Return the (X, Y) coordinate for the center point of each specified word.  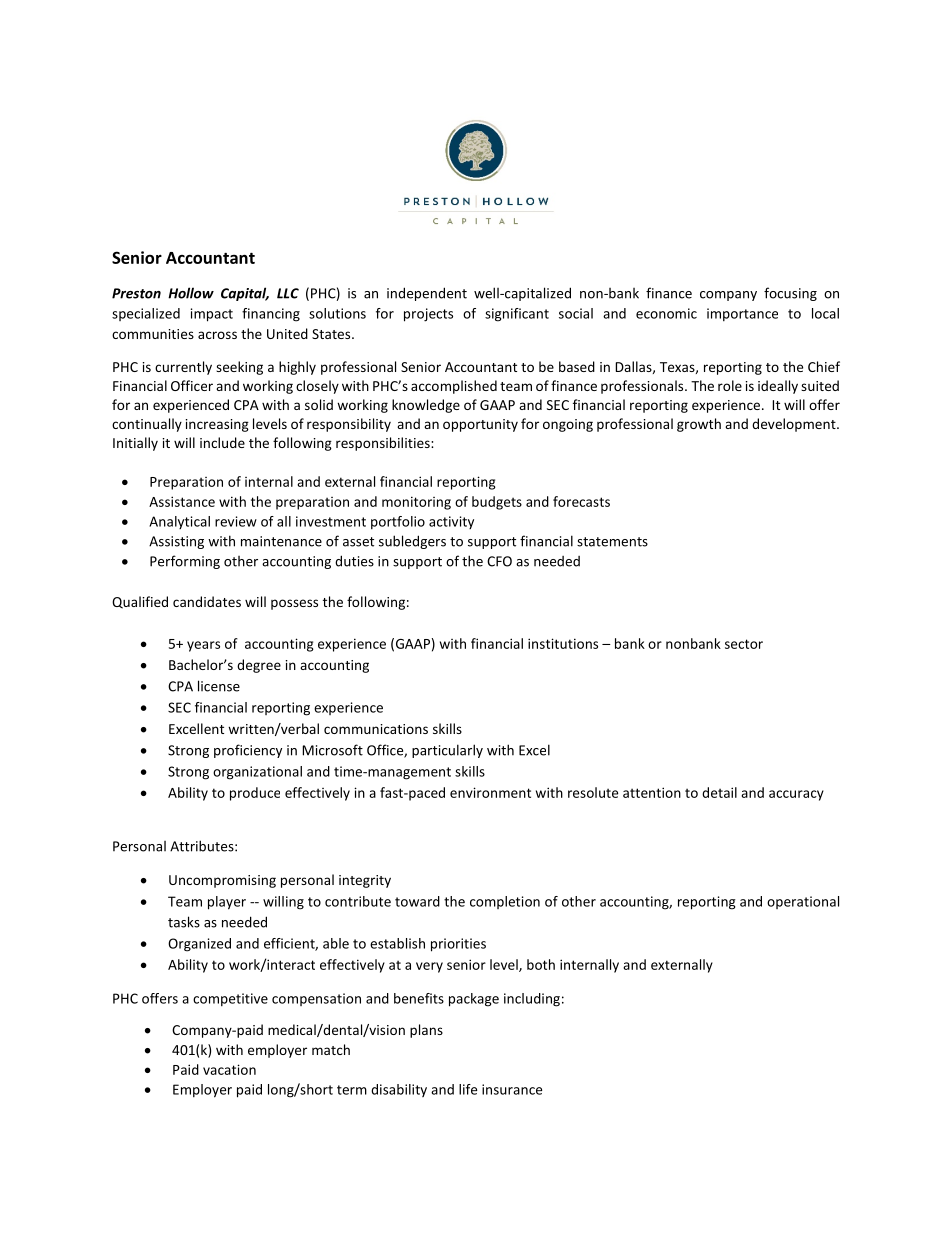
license (219, 686)
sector (744, 644)
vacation (229, 1069)
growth (699, 425)
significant (517, 315)
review (236, 521)
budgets (497, 503)
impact (212, 315)
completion (505, 902)
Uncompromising (222, 881)
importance (742, 314)
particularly (447, 751)
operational (803, 902)
